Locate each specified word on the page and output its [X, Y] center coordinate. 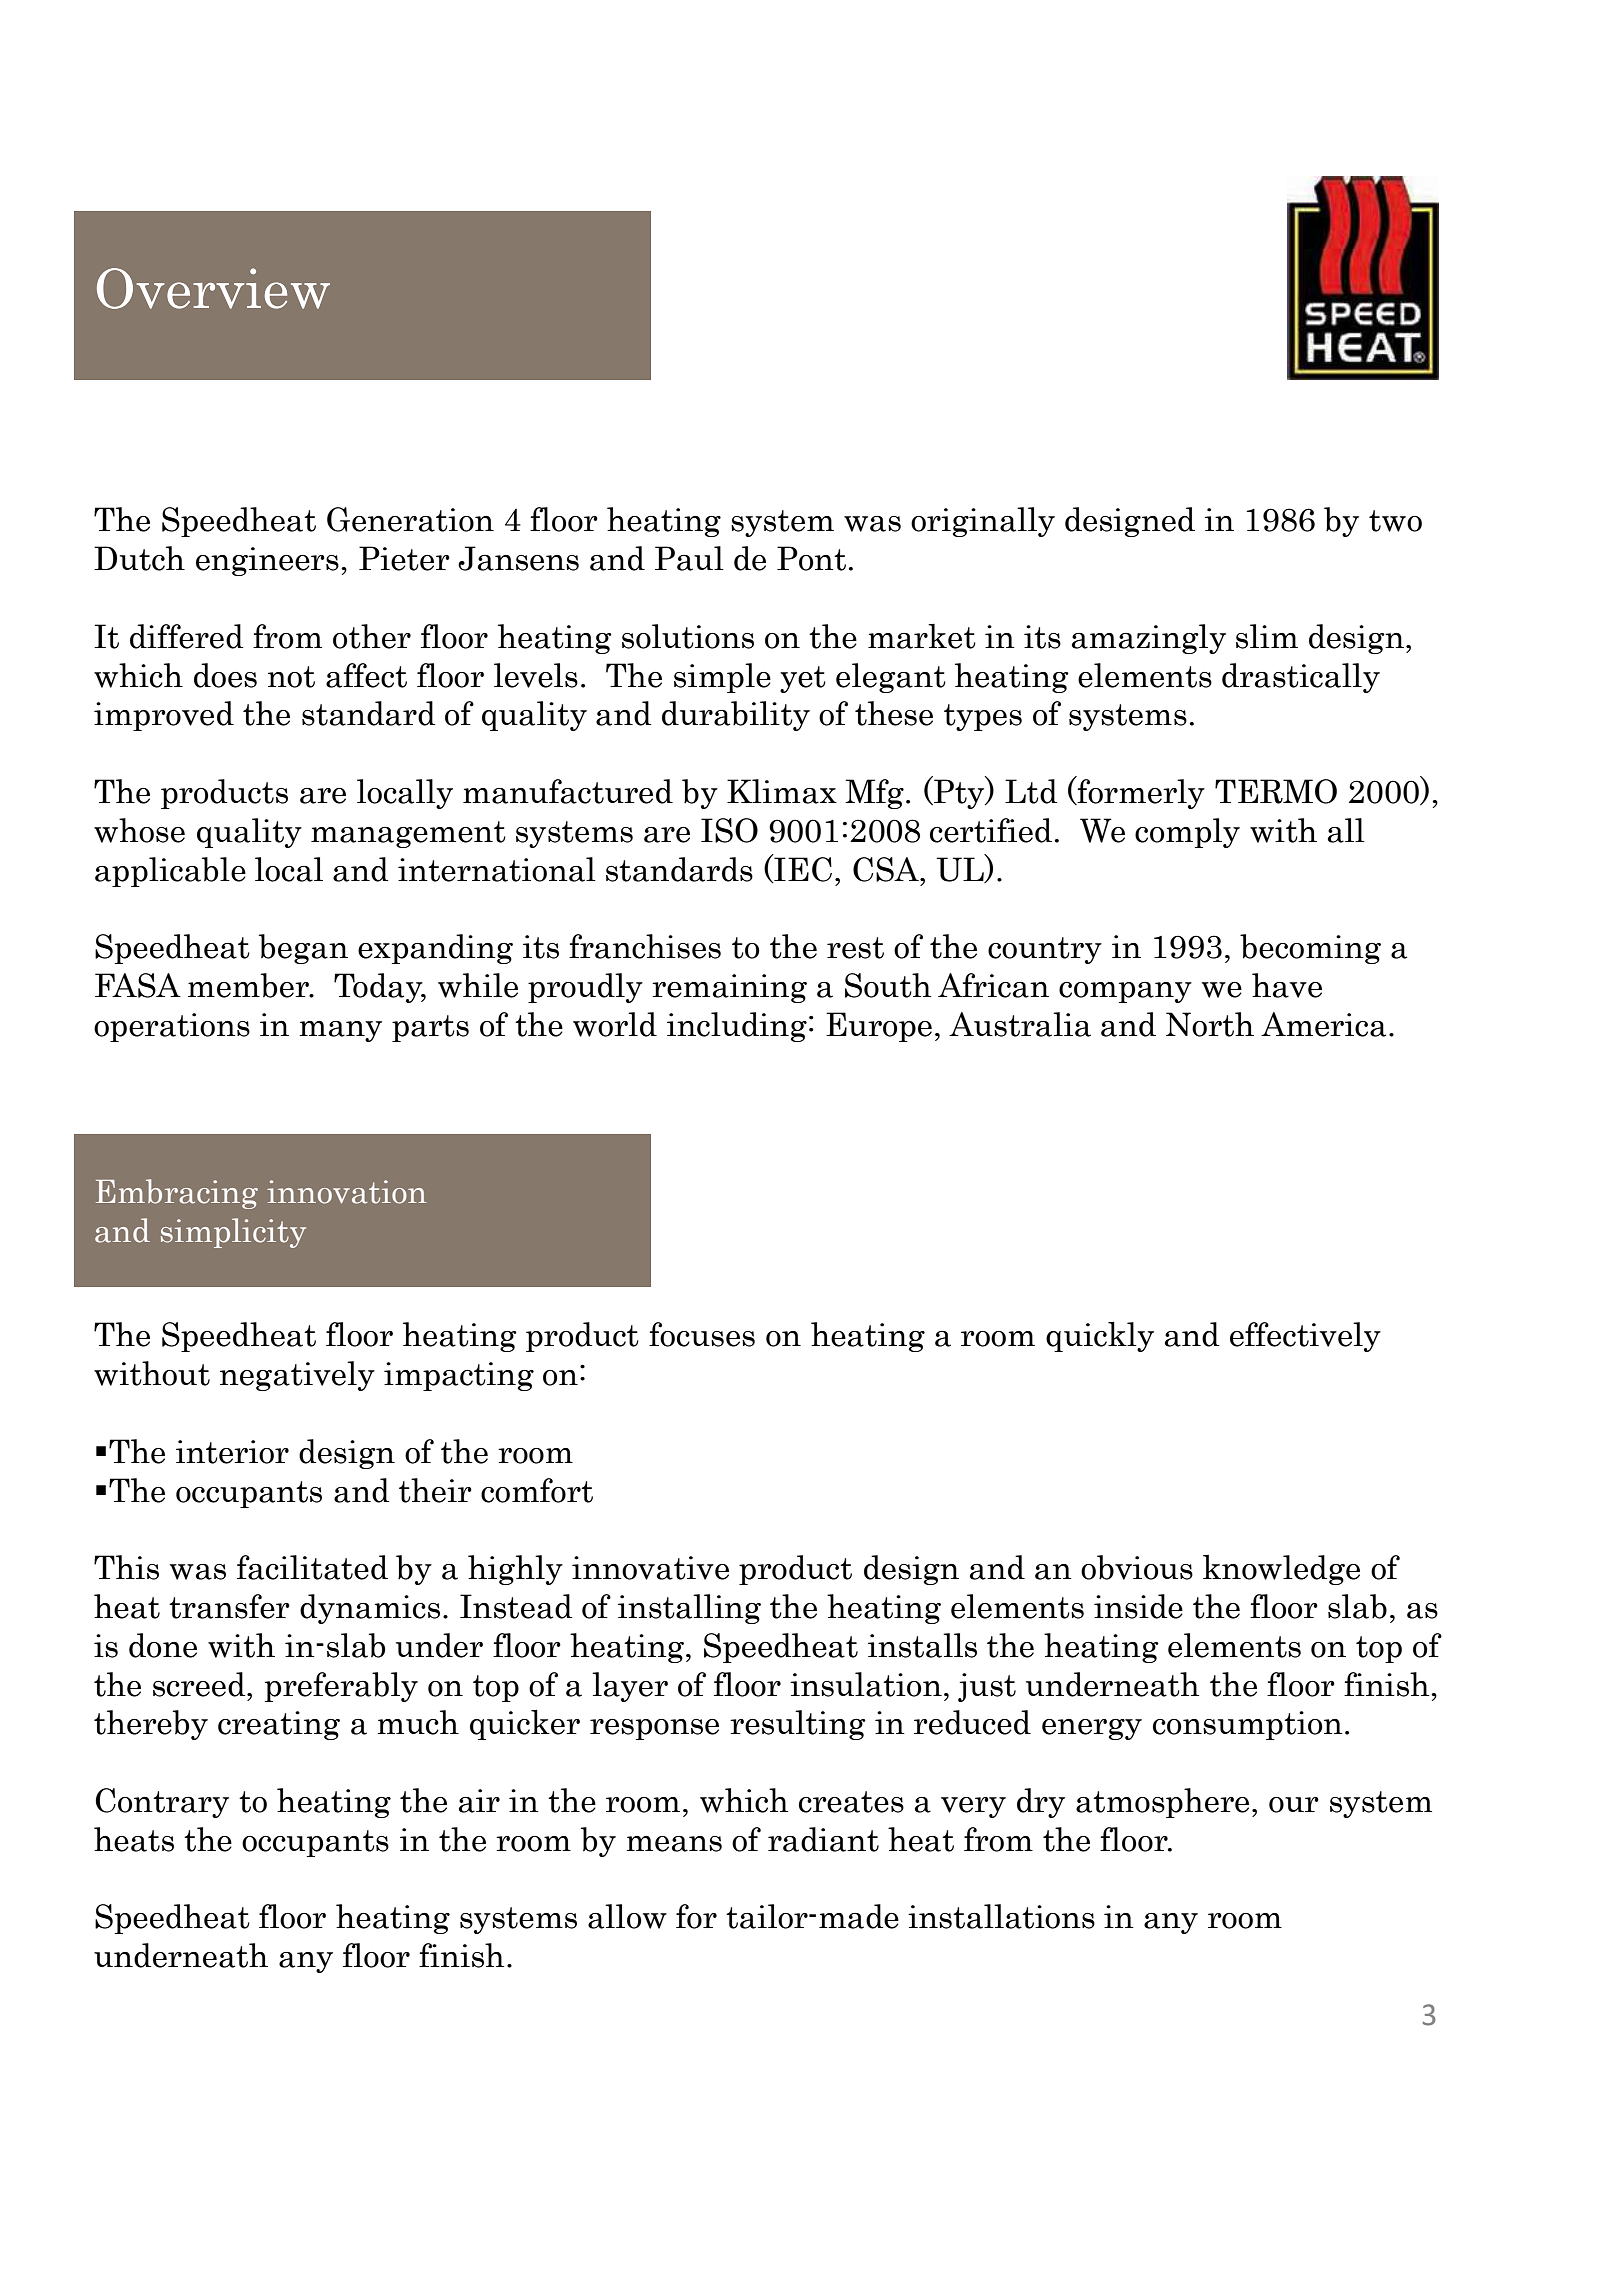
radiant [823, 1839]
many [340, 1031]
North [1210, 1024]
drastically [1301, 678]
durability [736, 716]
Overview [213, 288]
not [291, 677]
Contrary [162, 1803]
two [1395, 521]
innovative [650, 1568]
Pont [811, 558]
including [737, 1027]
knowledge [1281, 1570]
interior [232, 1452]
